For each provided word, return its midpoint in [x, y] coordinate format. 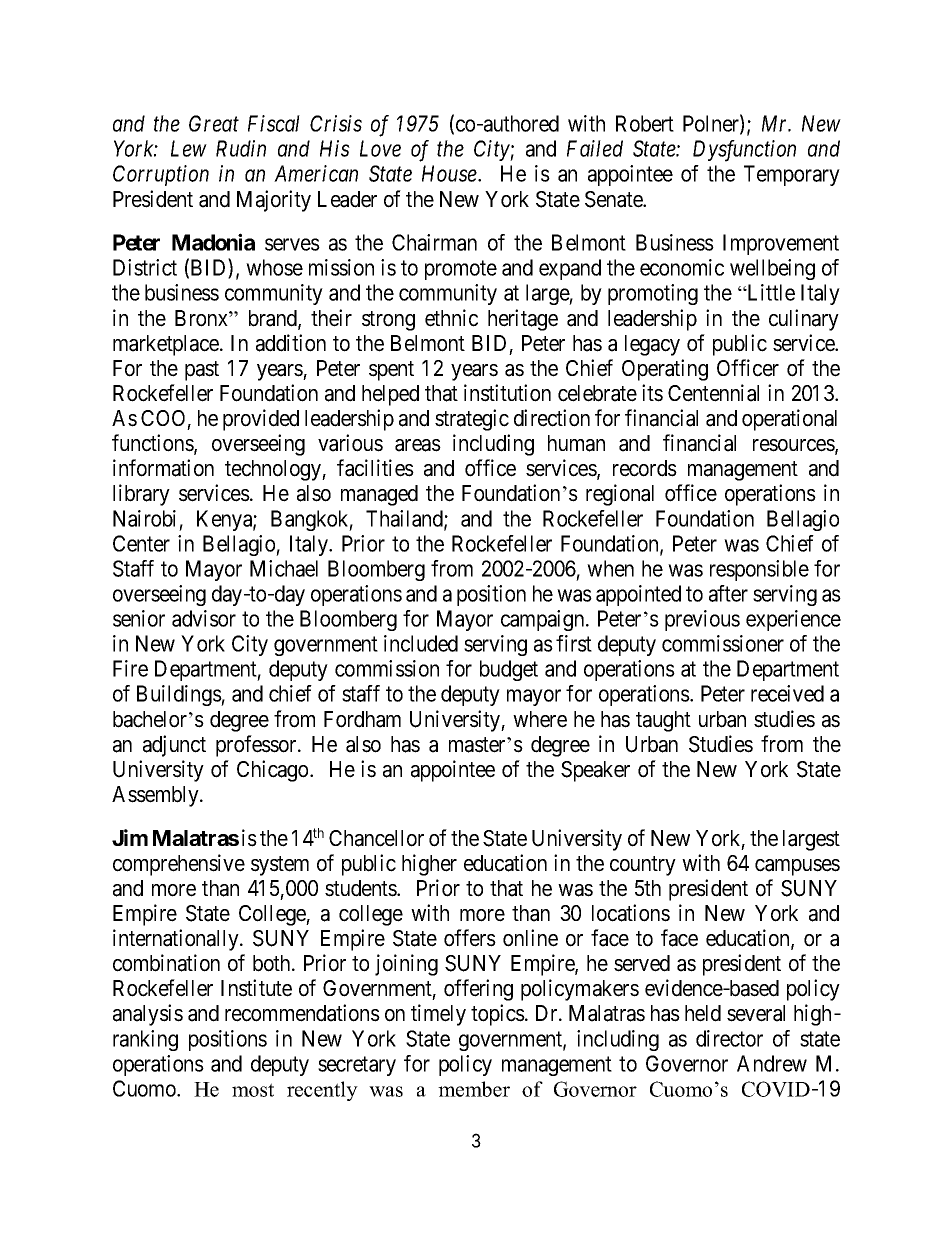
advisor [204, 618]
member [474, 1089]
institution [507, 393]
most [253, 1090]
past [202, 371]
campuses [797, 867]
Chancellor [376, 838]
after [728, 593]
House [450, 173]
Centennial [713, 393]
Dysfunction [744, 151]
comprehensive [179, 865]
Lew [189, 148]
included [421, 643]
